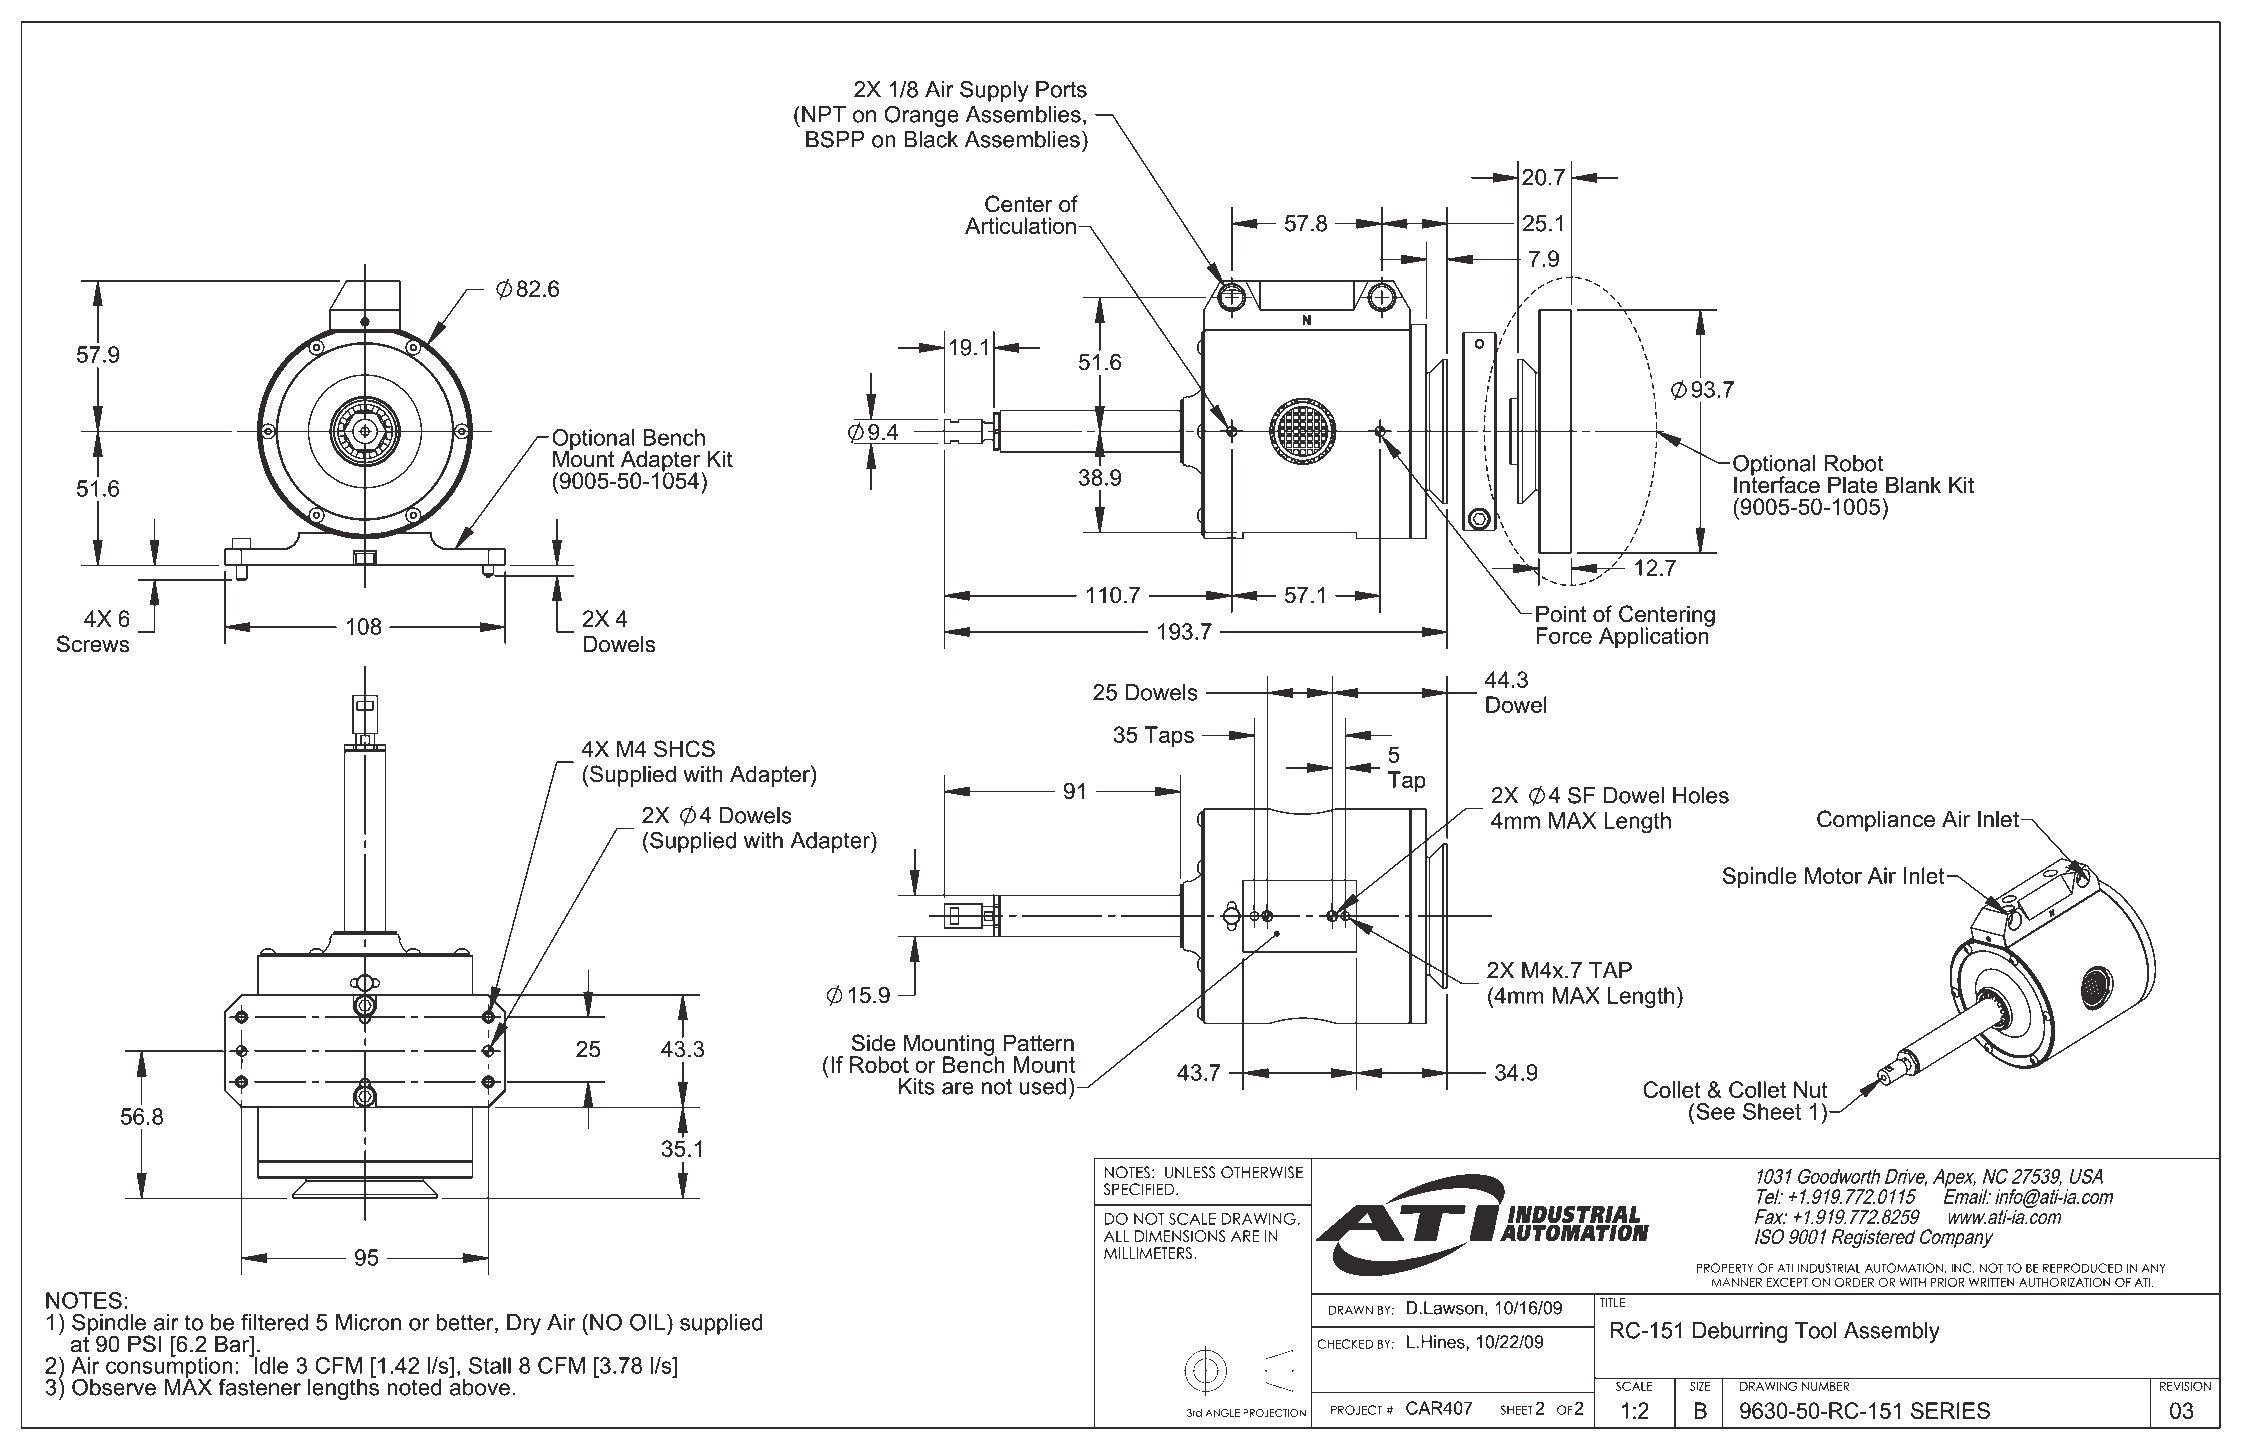 The height and width of the image is (1451, 2243). I want to click on Holes, so click(1701, 795).
